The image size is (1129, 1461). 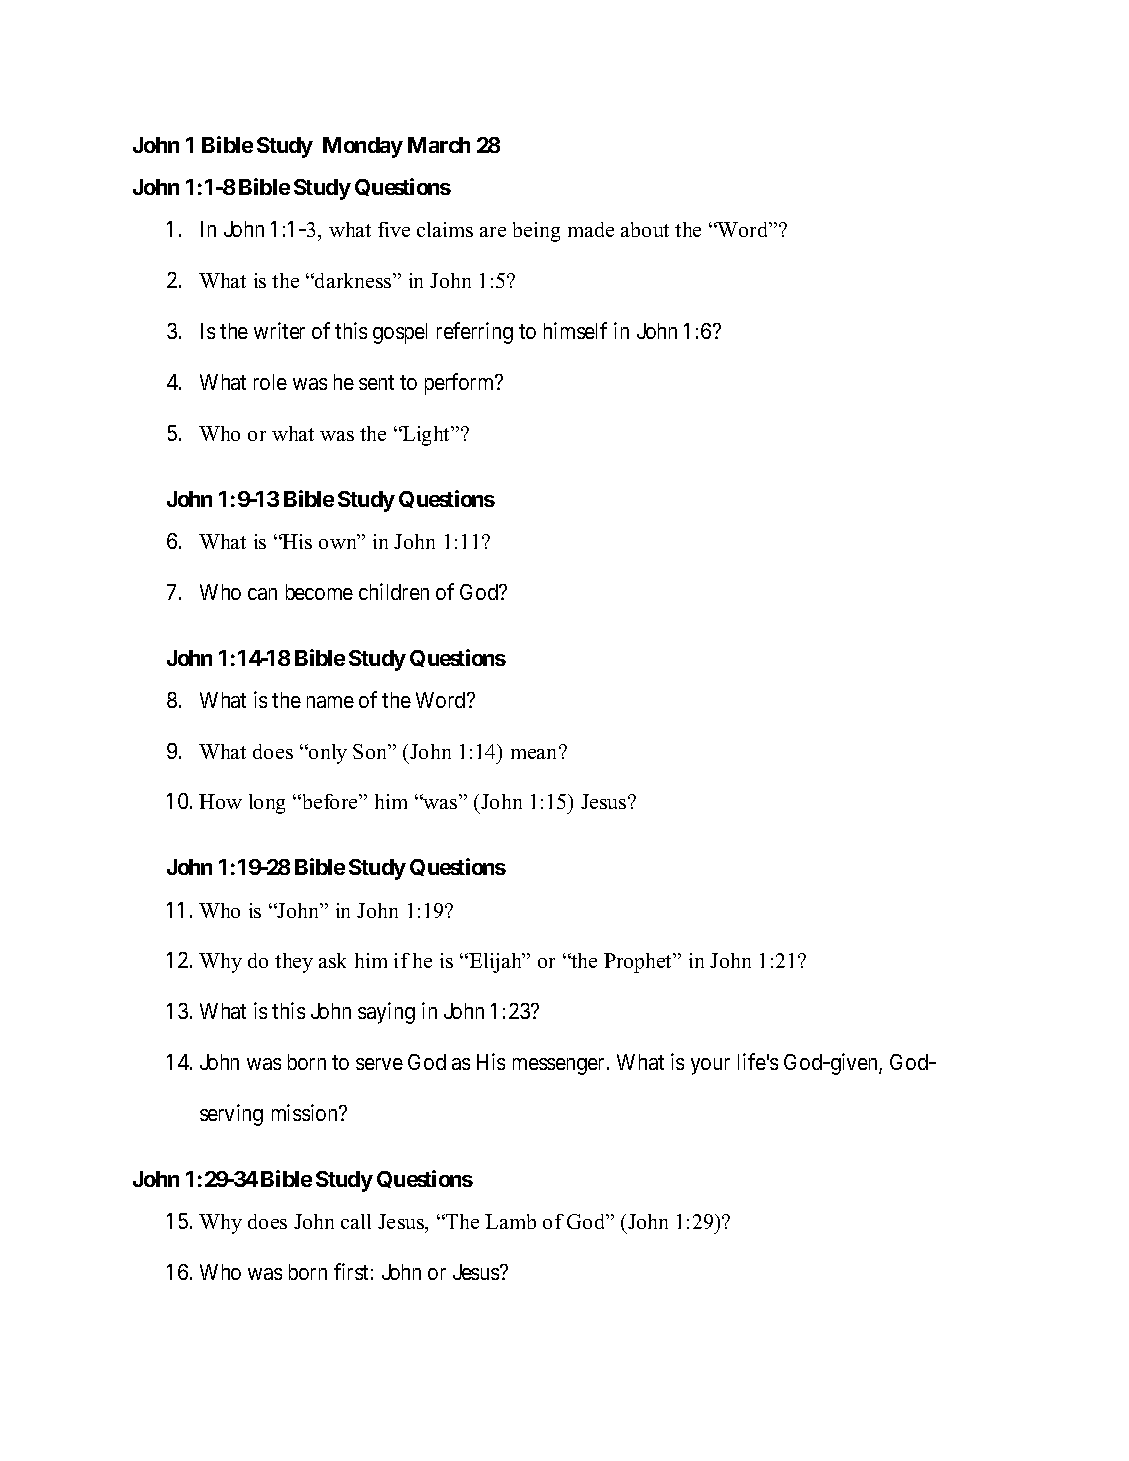 What do you see at coordinates (363, 147) in the document?
I see `Monday` at bounding box center [363, 147].
